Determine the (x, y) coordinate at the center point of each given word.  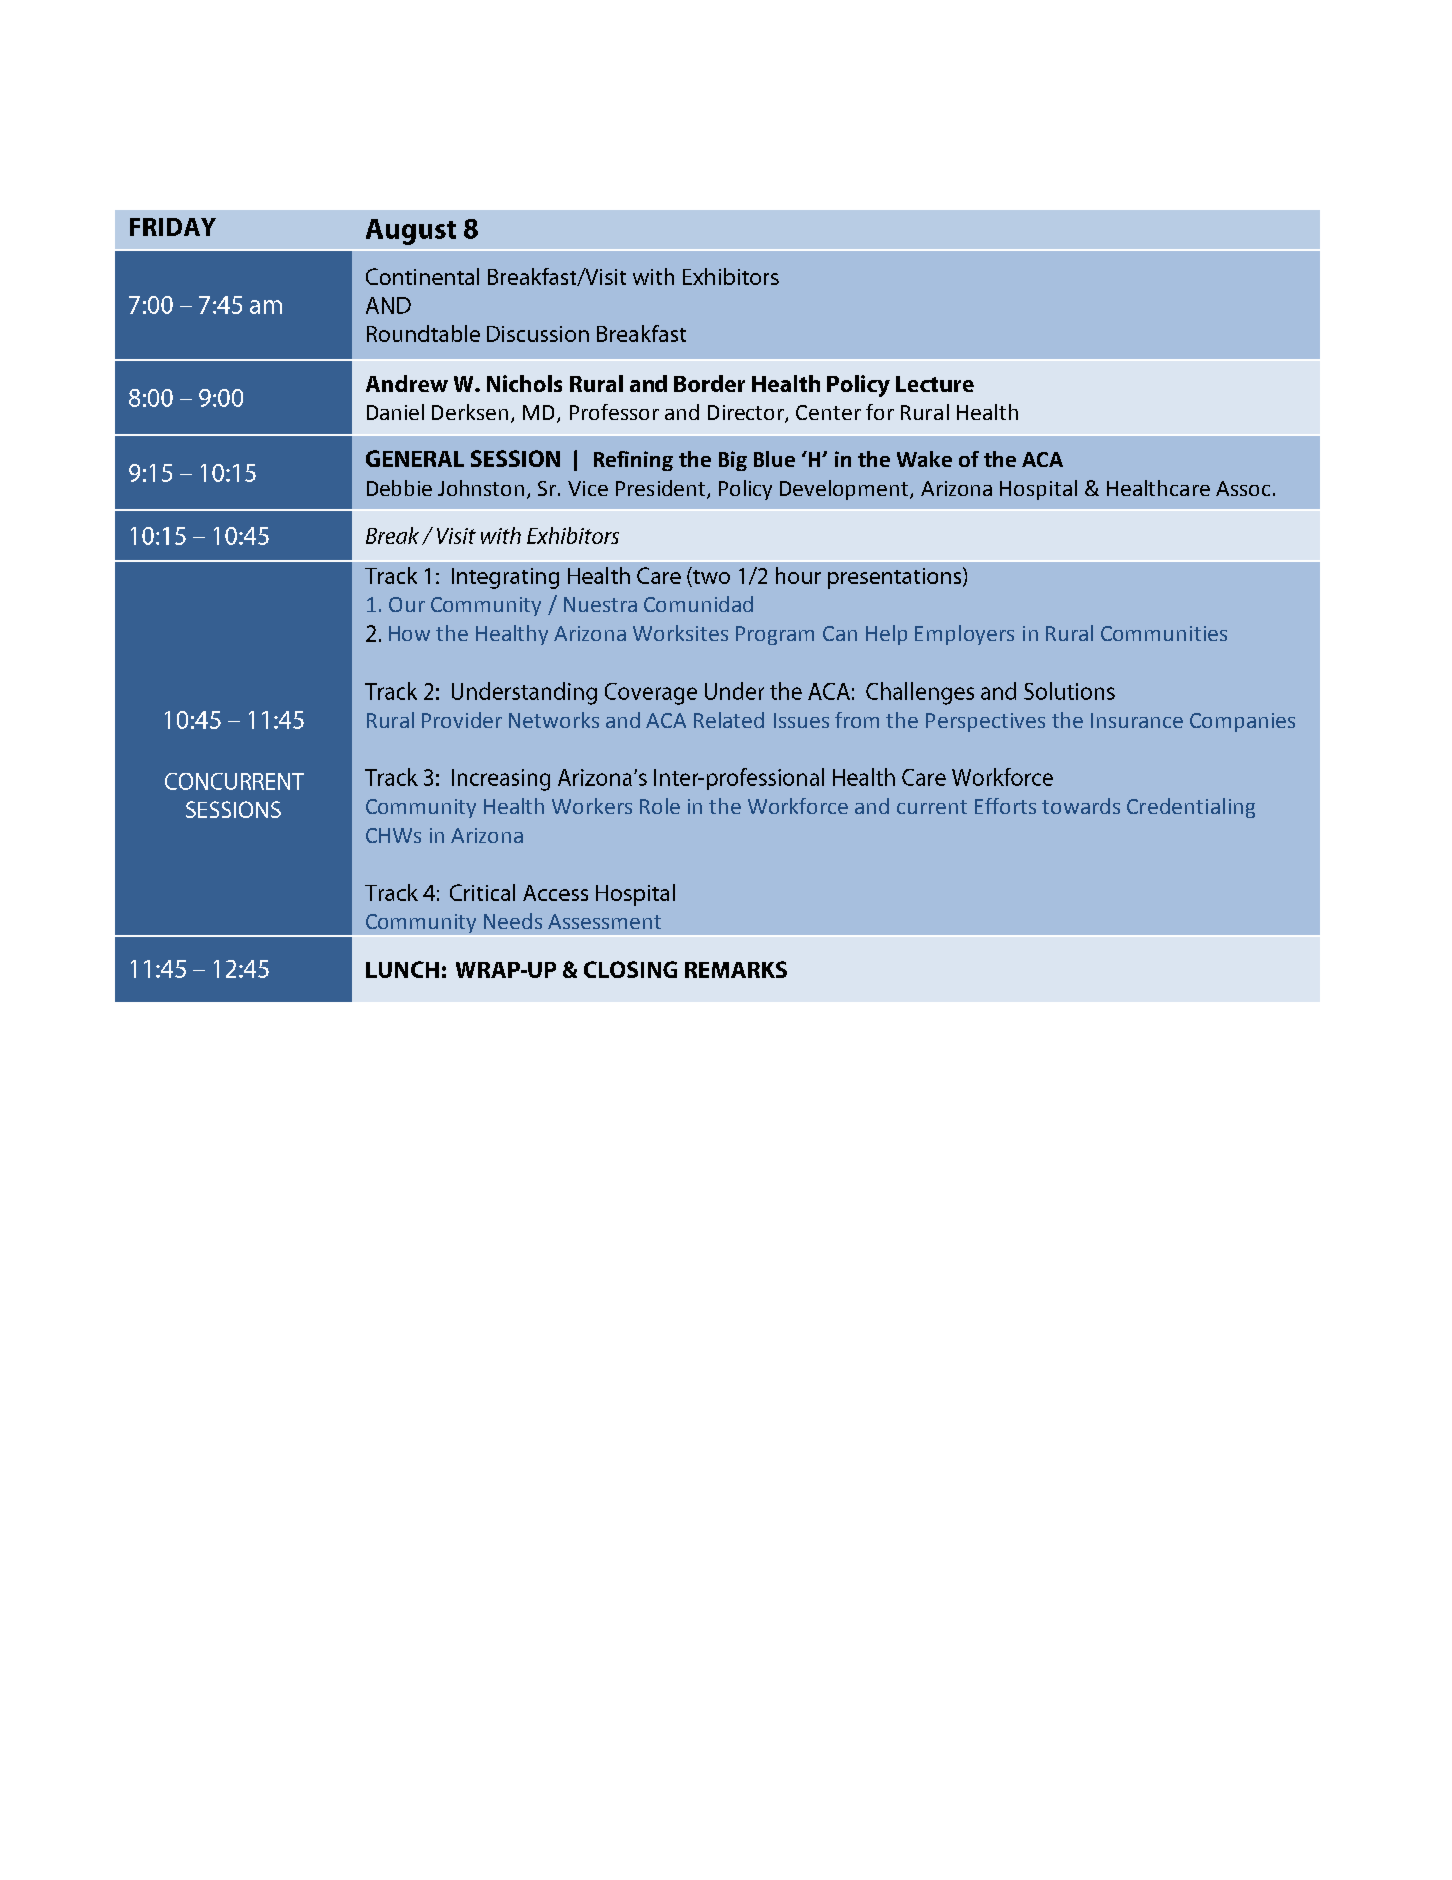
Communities (1164, 633)
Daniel (395, 412)
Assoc (1243, 488)
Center (828, 412)
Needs (513, 921)
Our (407, 604)
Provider (462, 720)
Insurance (1137, 720)
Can (840, 633)
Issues (801, 720)
